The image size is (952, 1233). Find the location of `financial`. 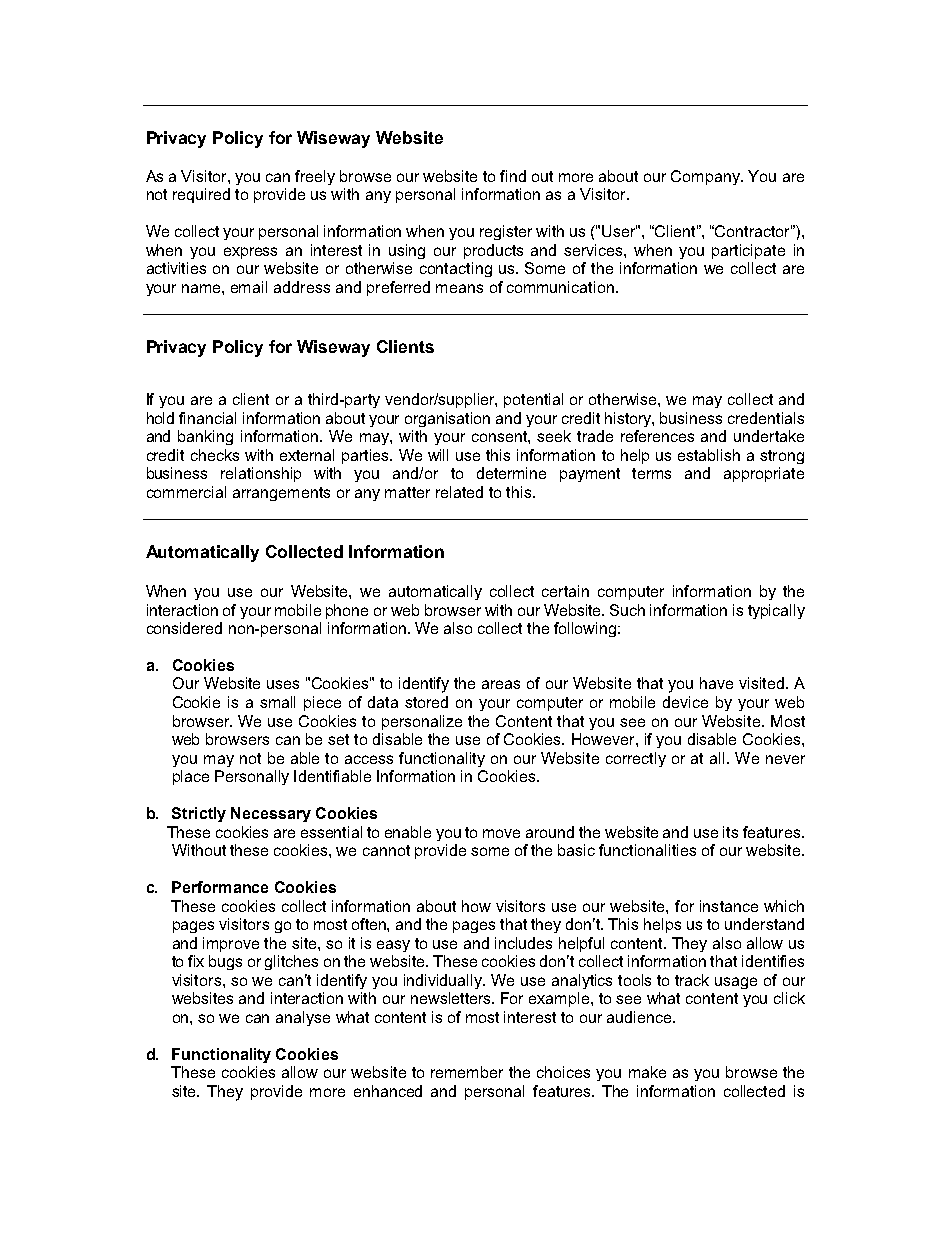

financial is located at coordinates (207, 418).
